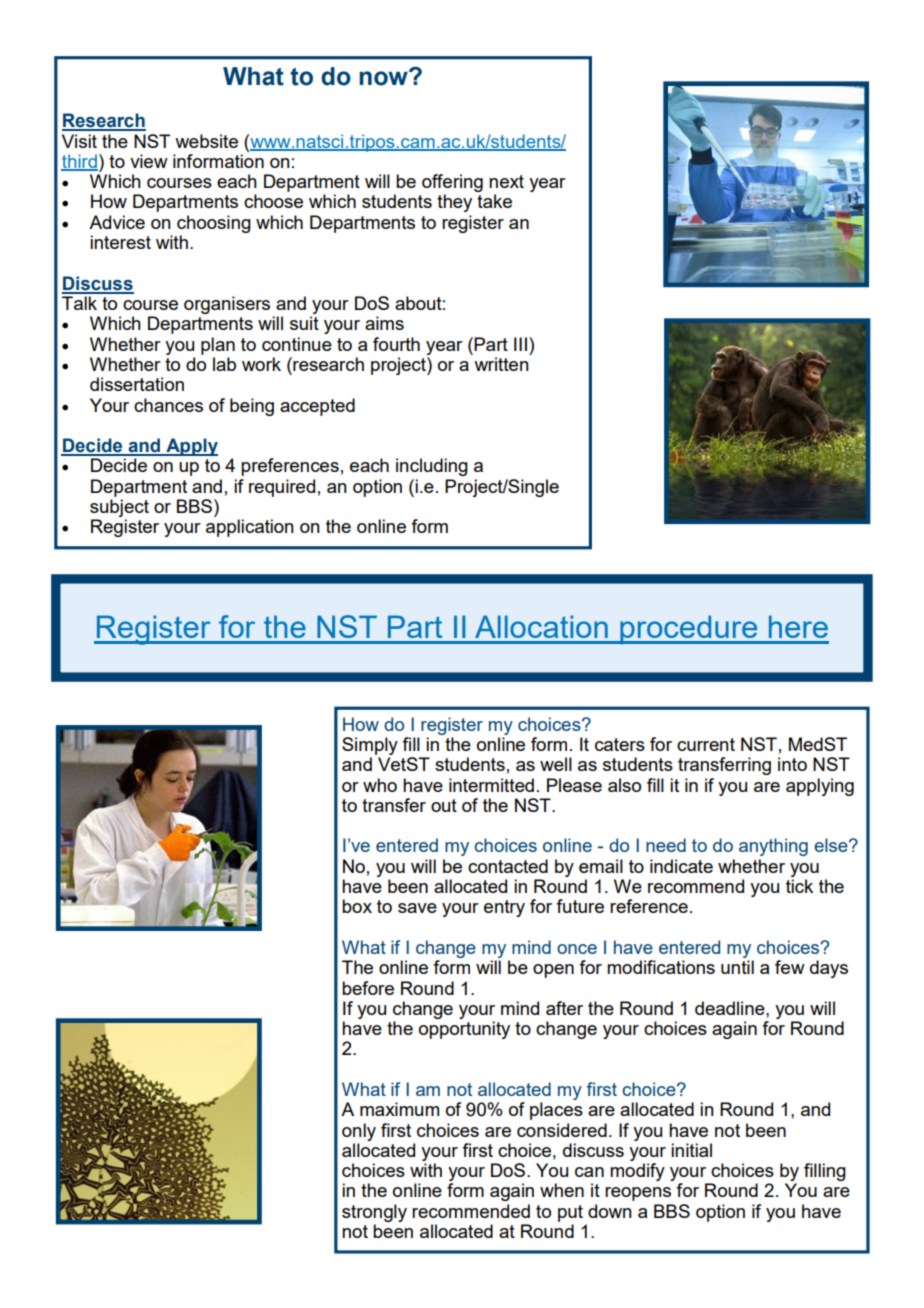 The height and width of the screenshot is (1308, 924). I want to click on next, so click(506, 181).
